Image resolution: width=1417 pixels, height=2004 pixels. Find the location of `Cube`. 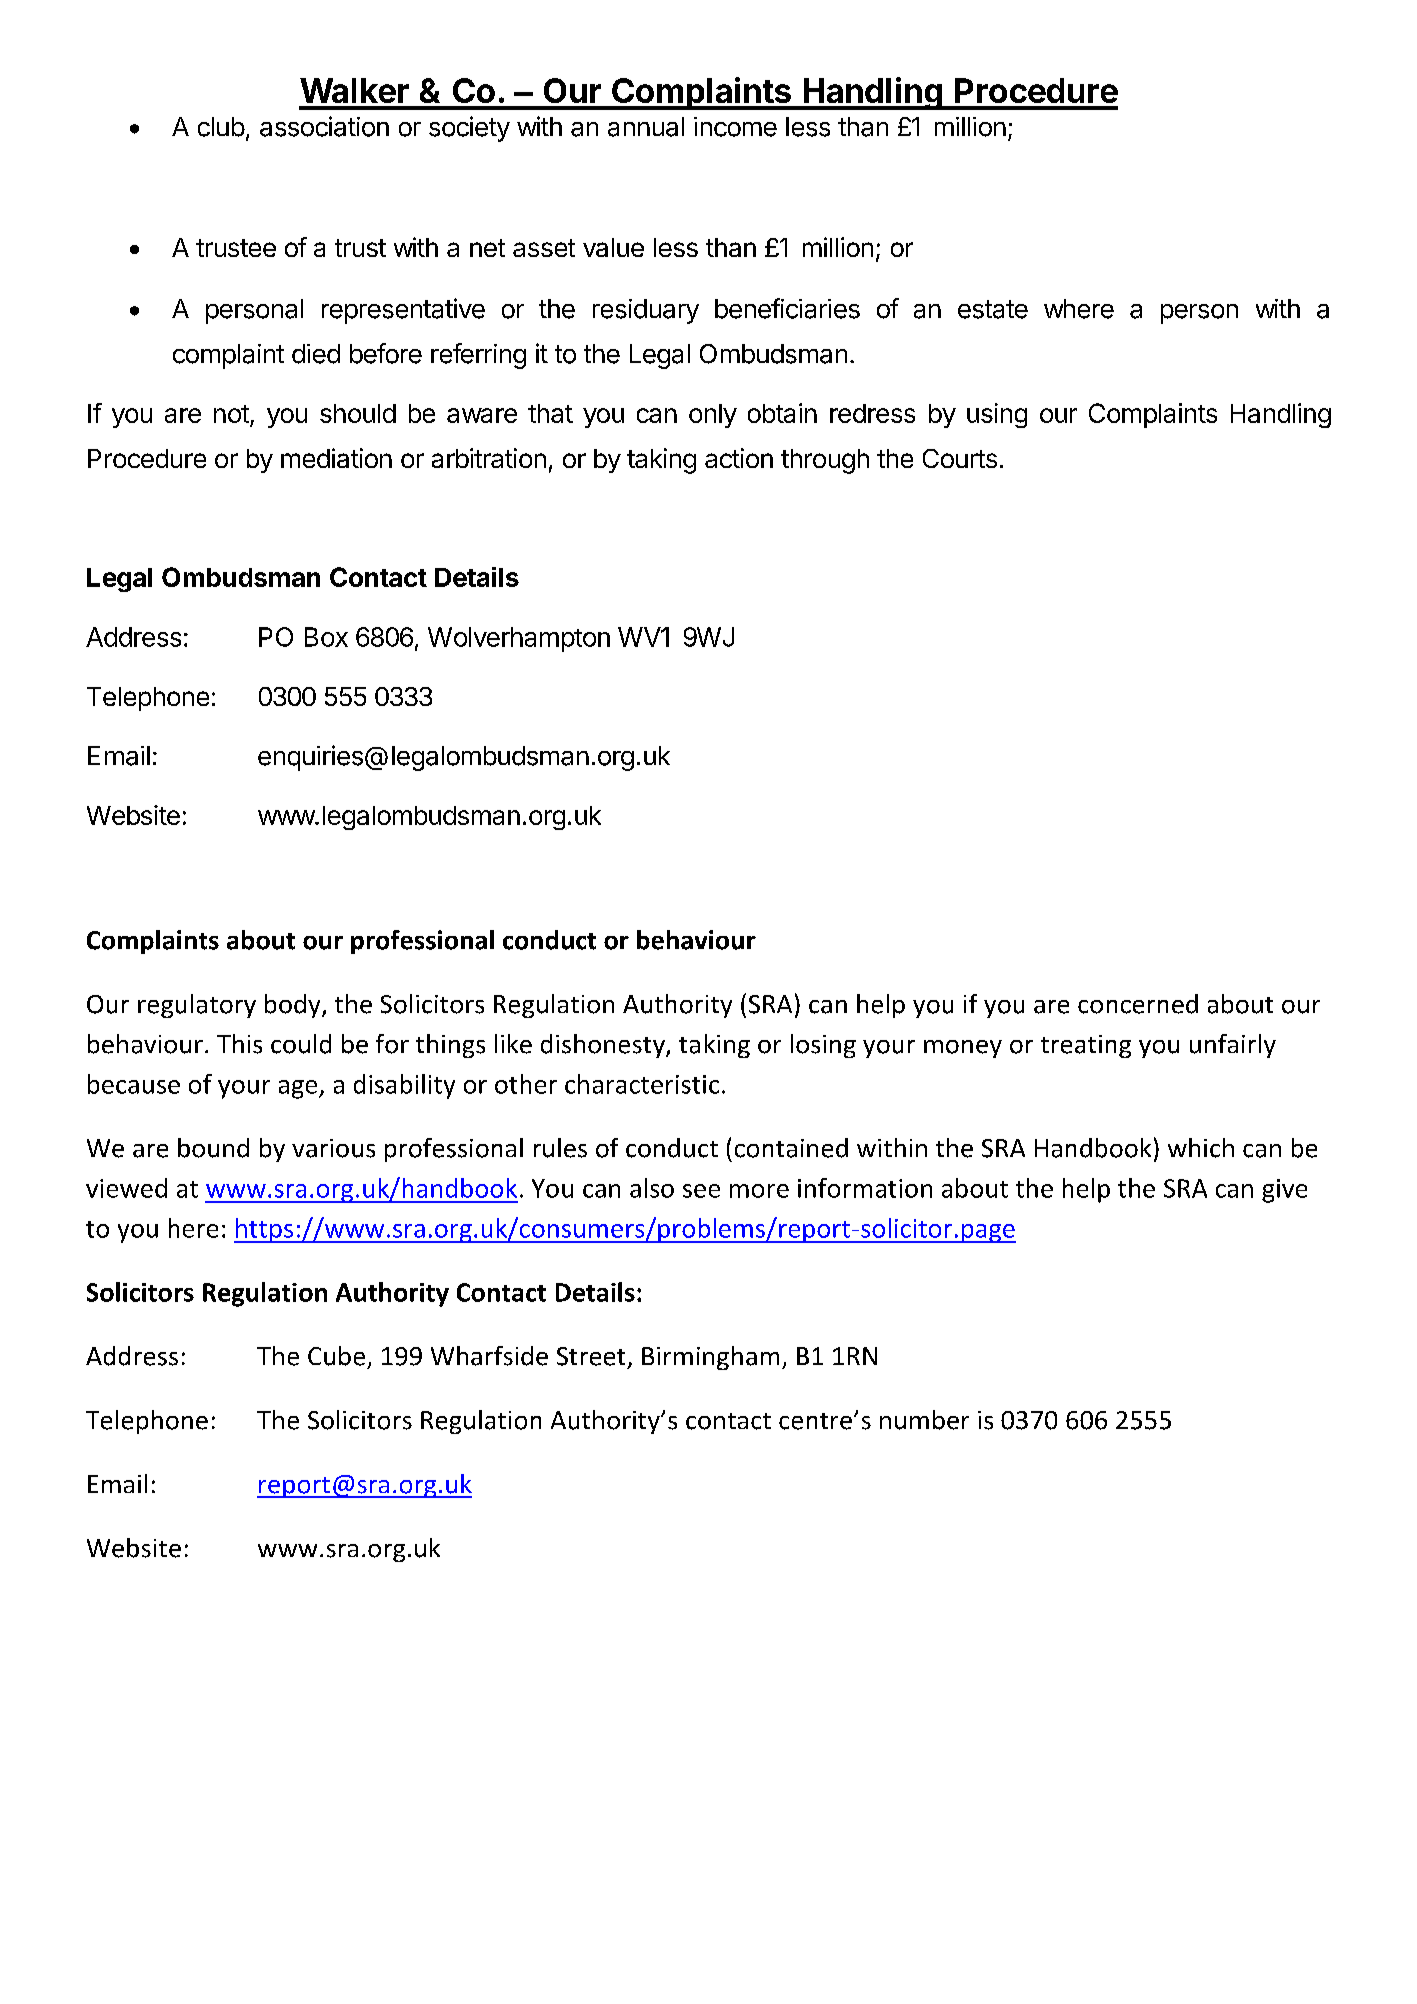

Cube is located at coordinates (336, 1356).
